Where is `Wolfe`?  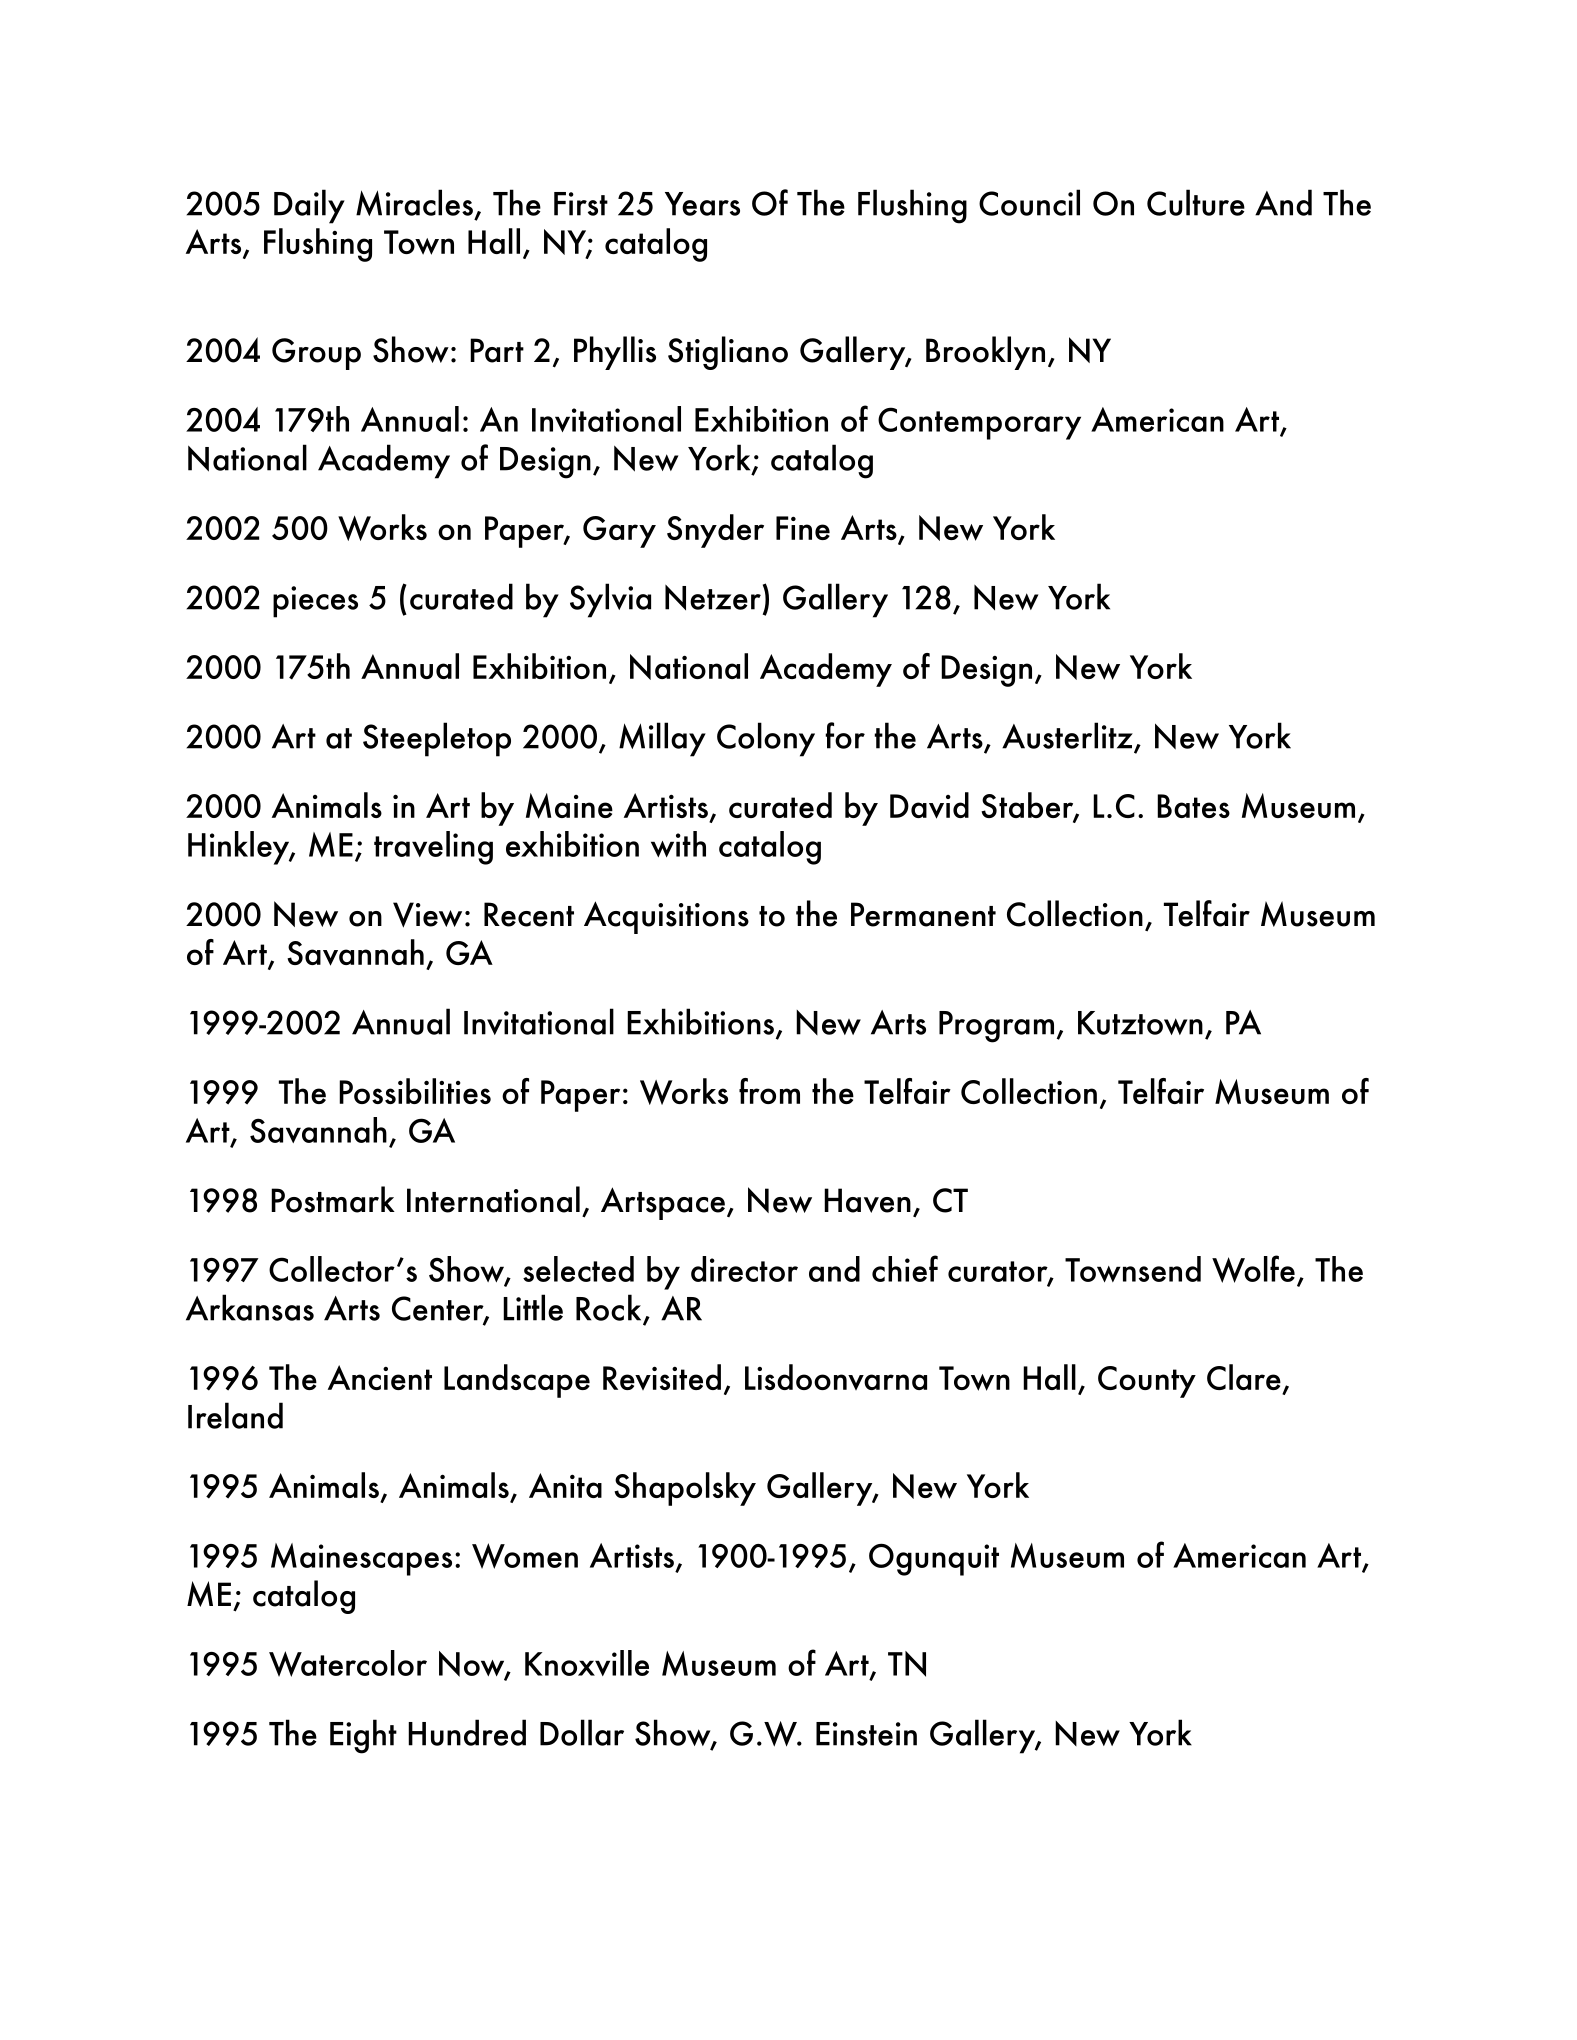
Wolfe is located at coordinates (1253, 1269).
